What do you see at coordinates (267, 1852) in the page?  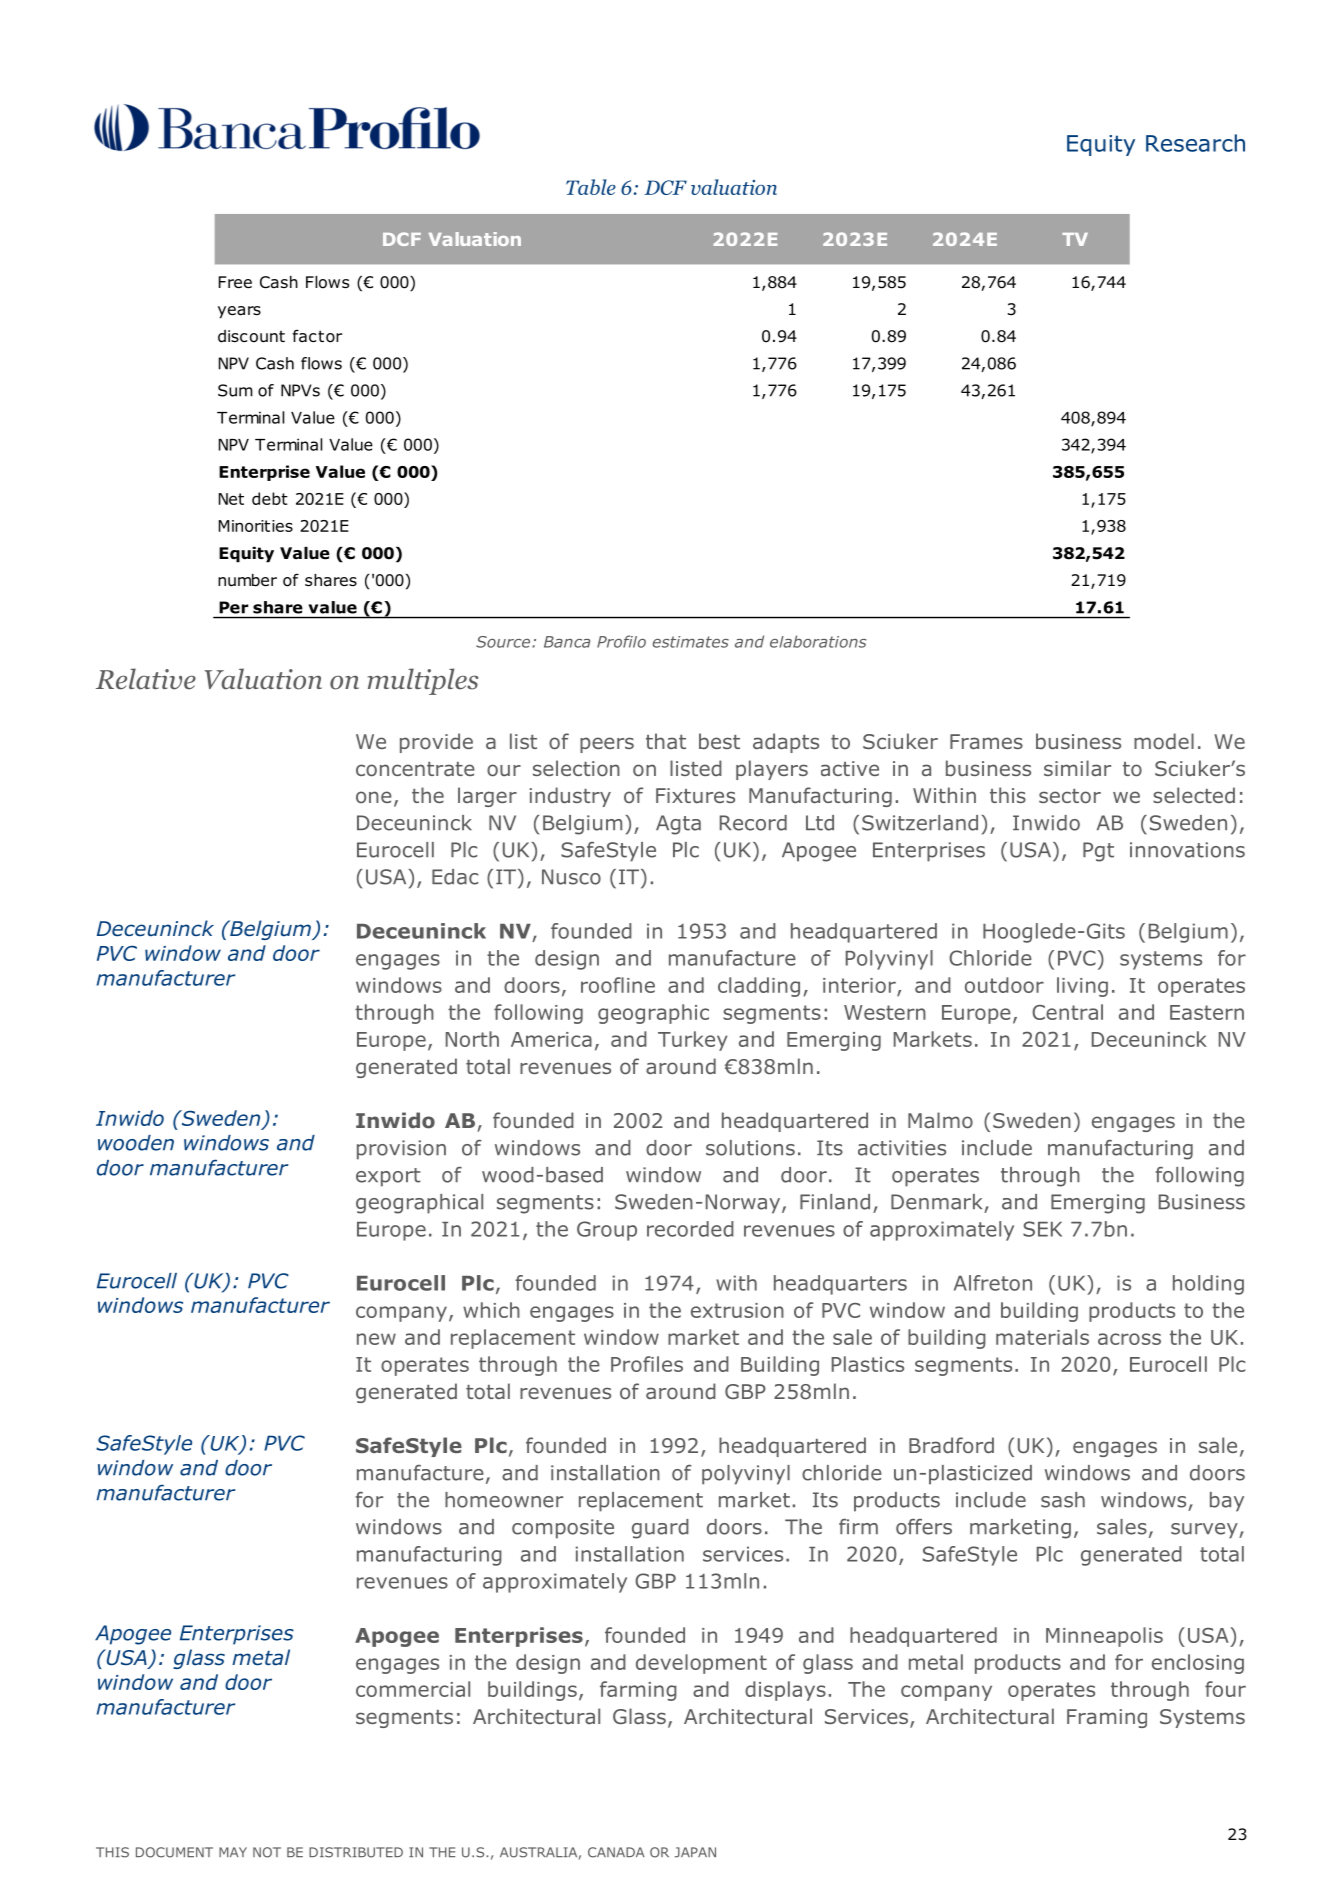 I see `NOT` at bounding box center [267, 1852].
